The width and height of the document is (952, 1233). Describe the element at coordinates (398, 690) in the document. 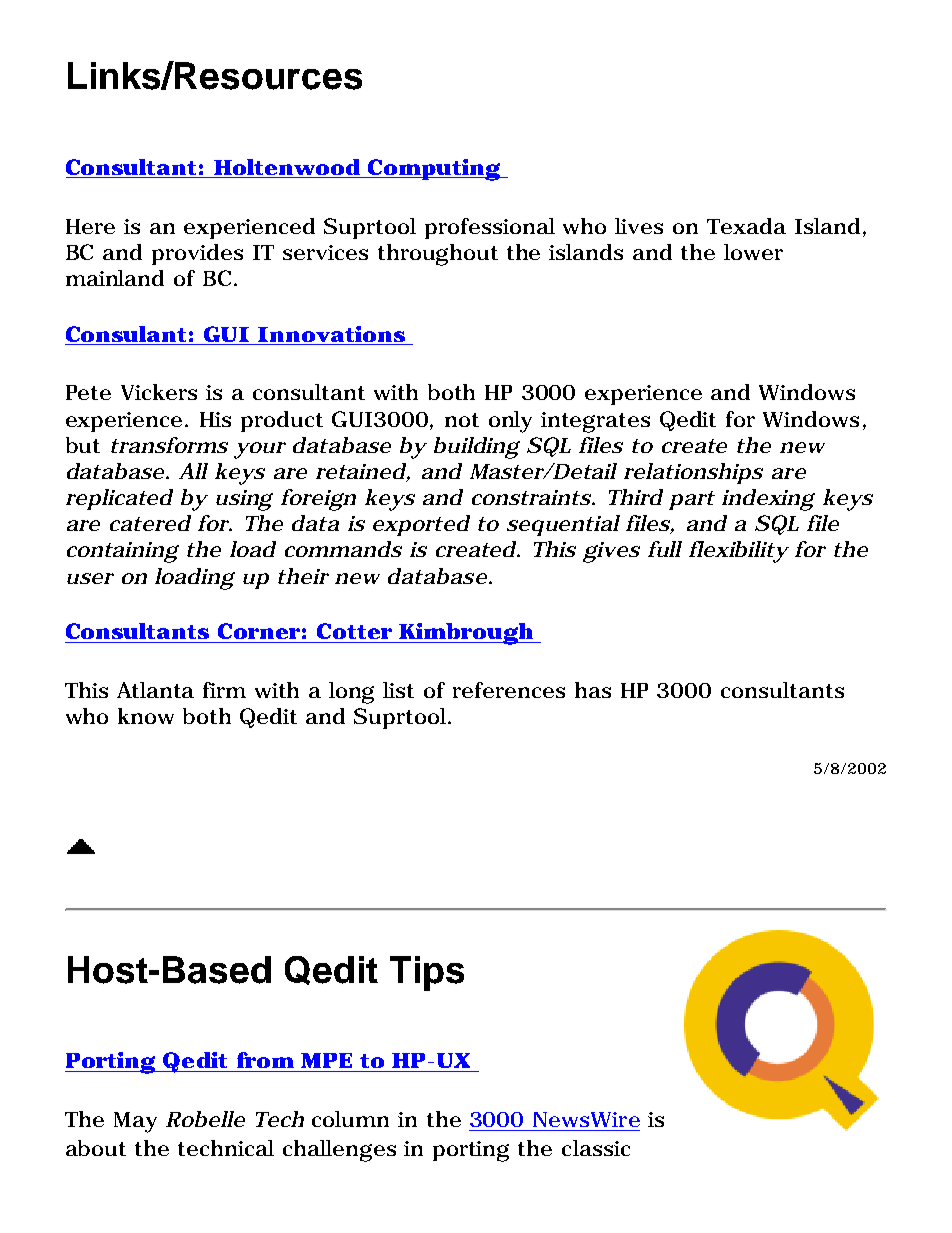

I see `list` at that location.
